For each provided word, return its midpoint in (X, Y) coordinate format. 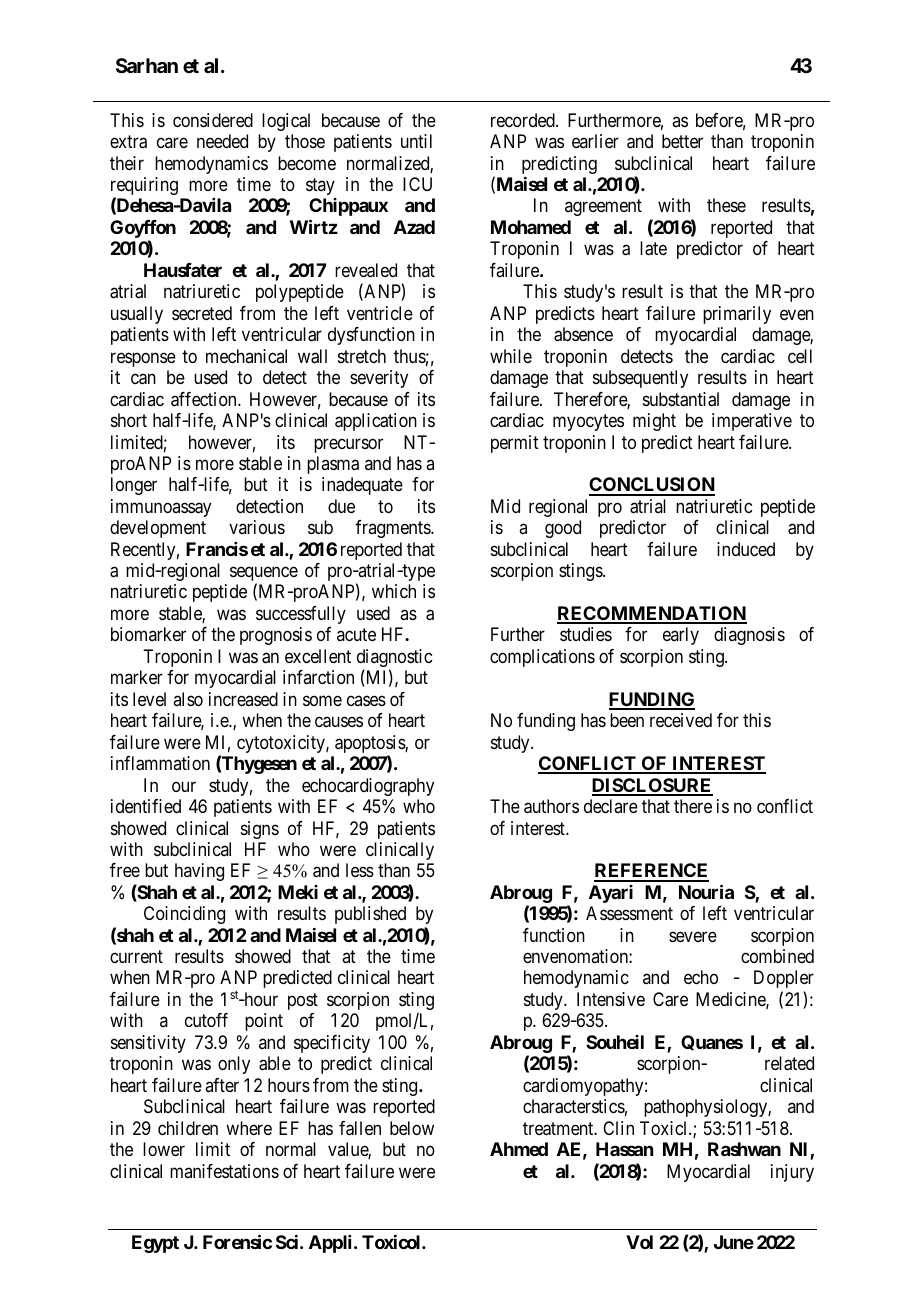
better (682, 141)
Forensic (237, 1241)
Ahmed (519, 1149)
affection (205, 399)
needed (222, 141)
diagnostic (394, 659)
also (188, 699)
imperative (752, 422)
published (370, 915)
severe (693, 936)
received (681, 720)
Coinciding (184, 915)
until (416, 141)
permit (515, 444)
